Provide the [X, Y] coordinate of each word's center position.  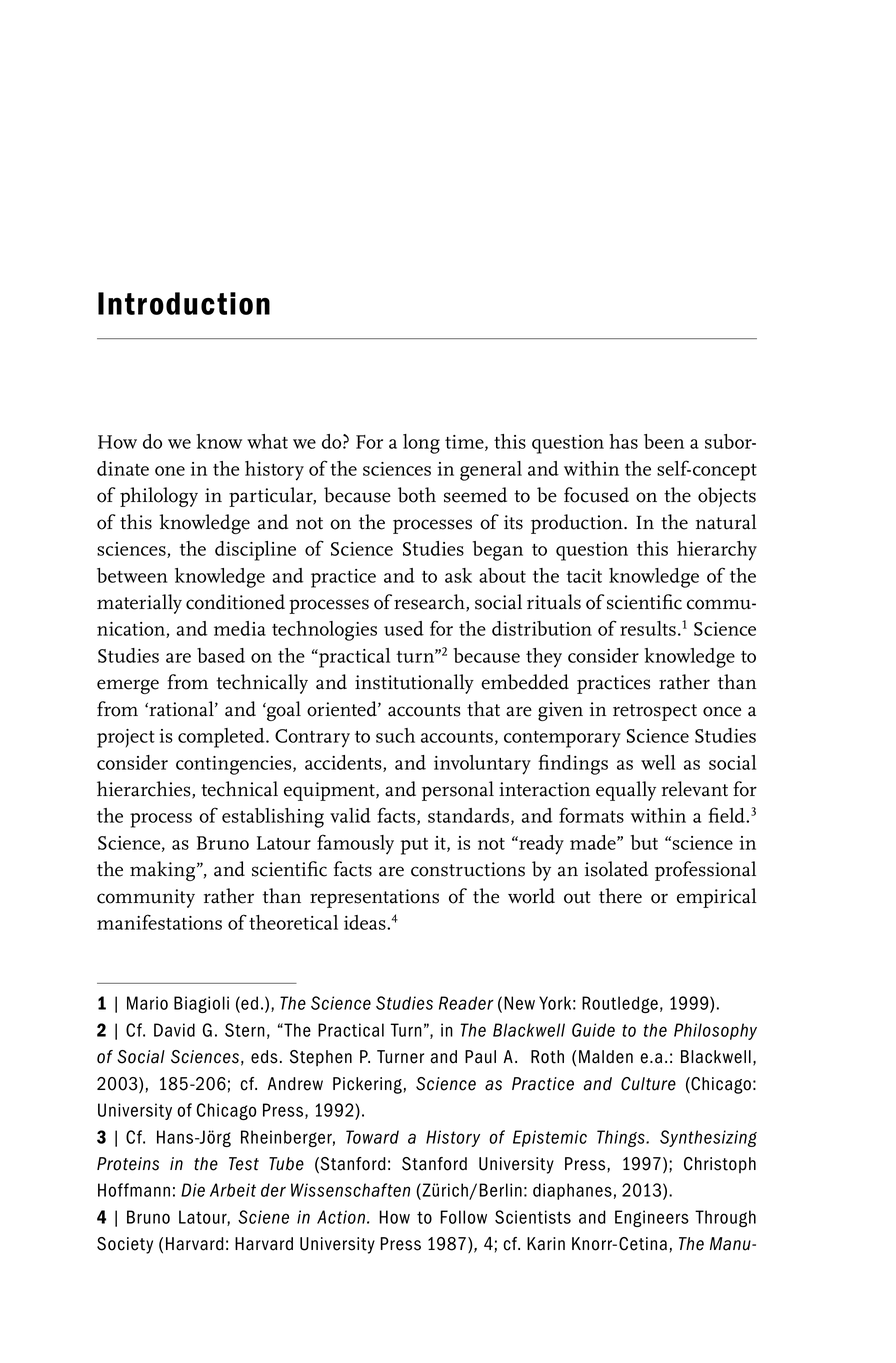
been [664, 441]
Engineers [652, 1218]
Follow [463, 1217]
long [421, 444]
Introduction [184, 303]
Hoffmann [134, 1190]
